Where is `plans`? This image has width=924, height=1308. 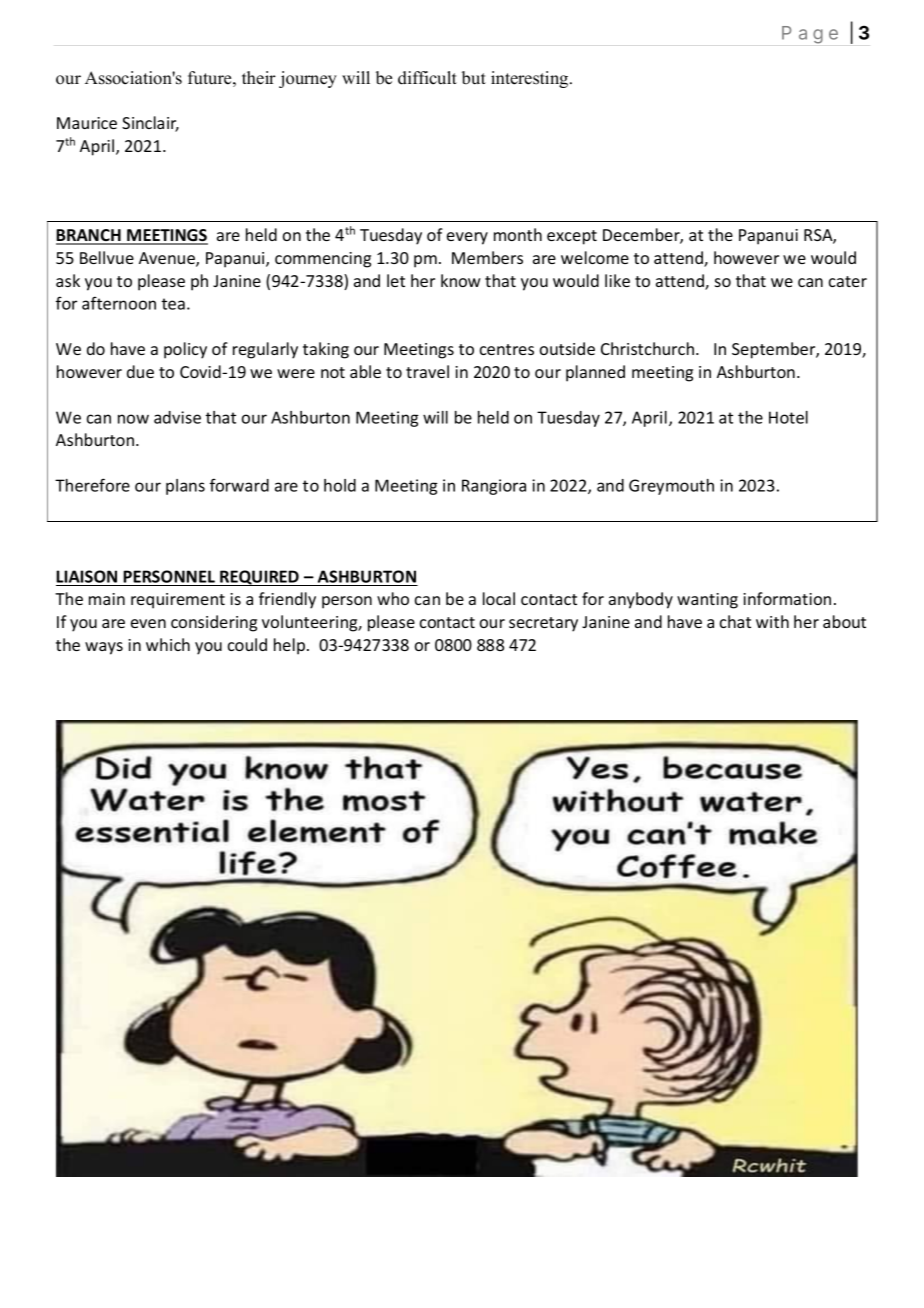
plans is located at coordinates (185, 487).
